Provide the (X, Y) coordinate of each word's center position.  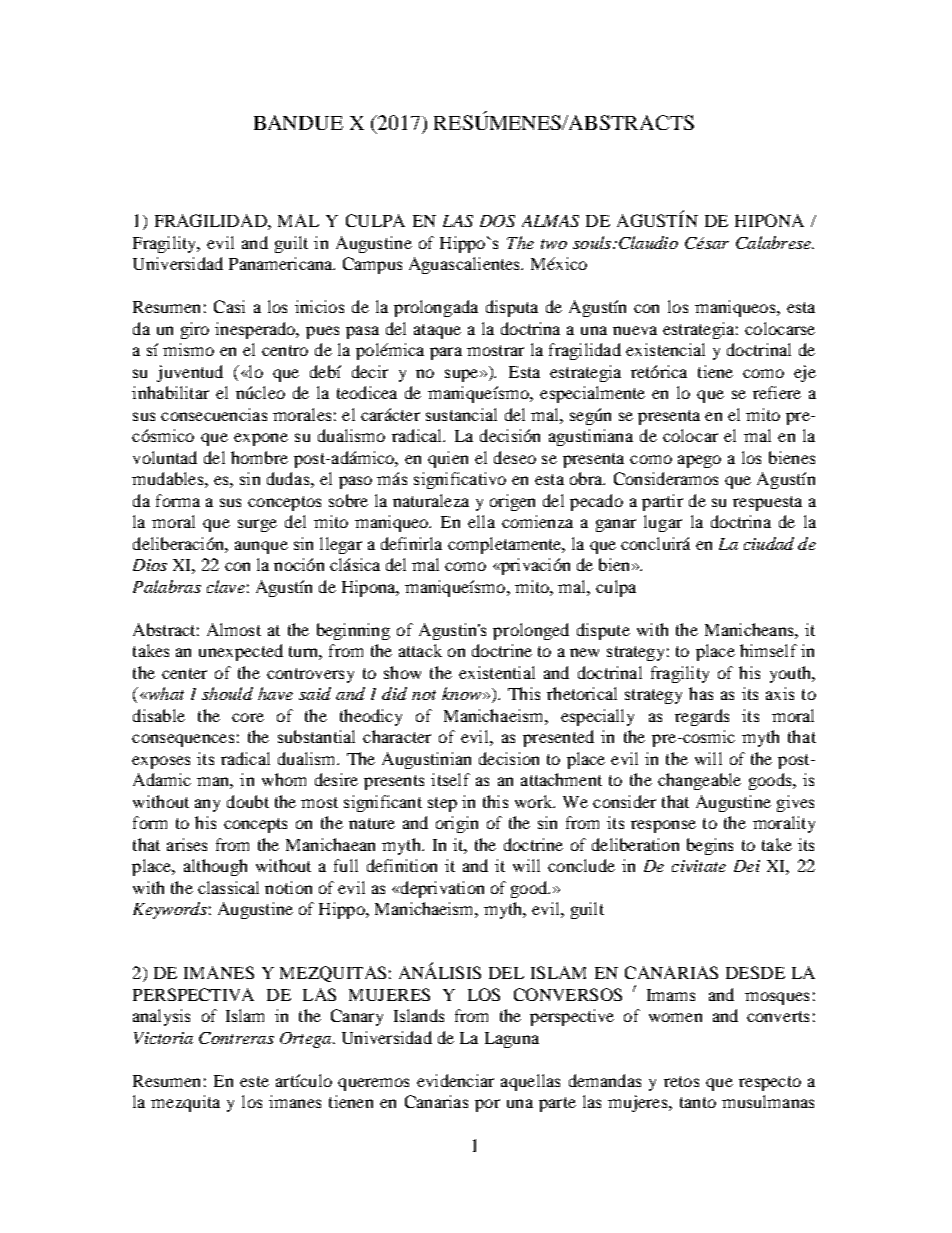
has (701, 693)
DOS (497, 221)
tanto (698, 1102)
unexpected (241, 652)
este (254, 1081)
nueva (635, 330)
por (487, 1105)
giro (195, 330)
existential (497, 672)
